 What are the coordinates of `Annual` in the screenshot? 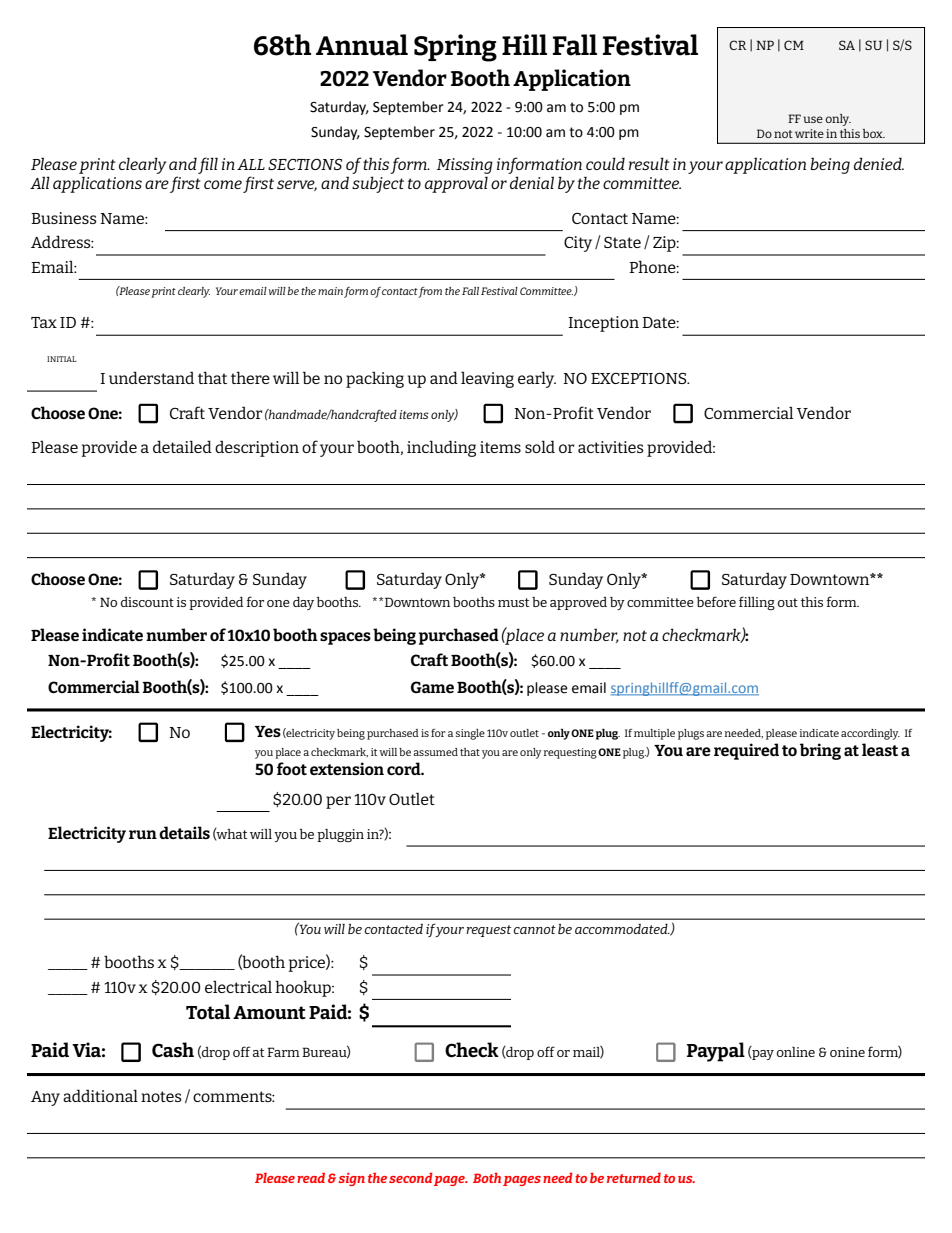 It's located at (362, 45).
